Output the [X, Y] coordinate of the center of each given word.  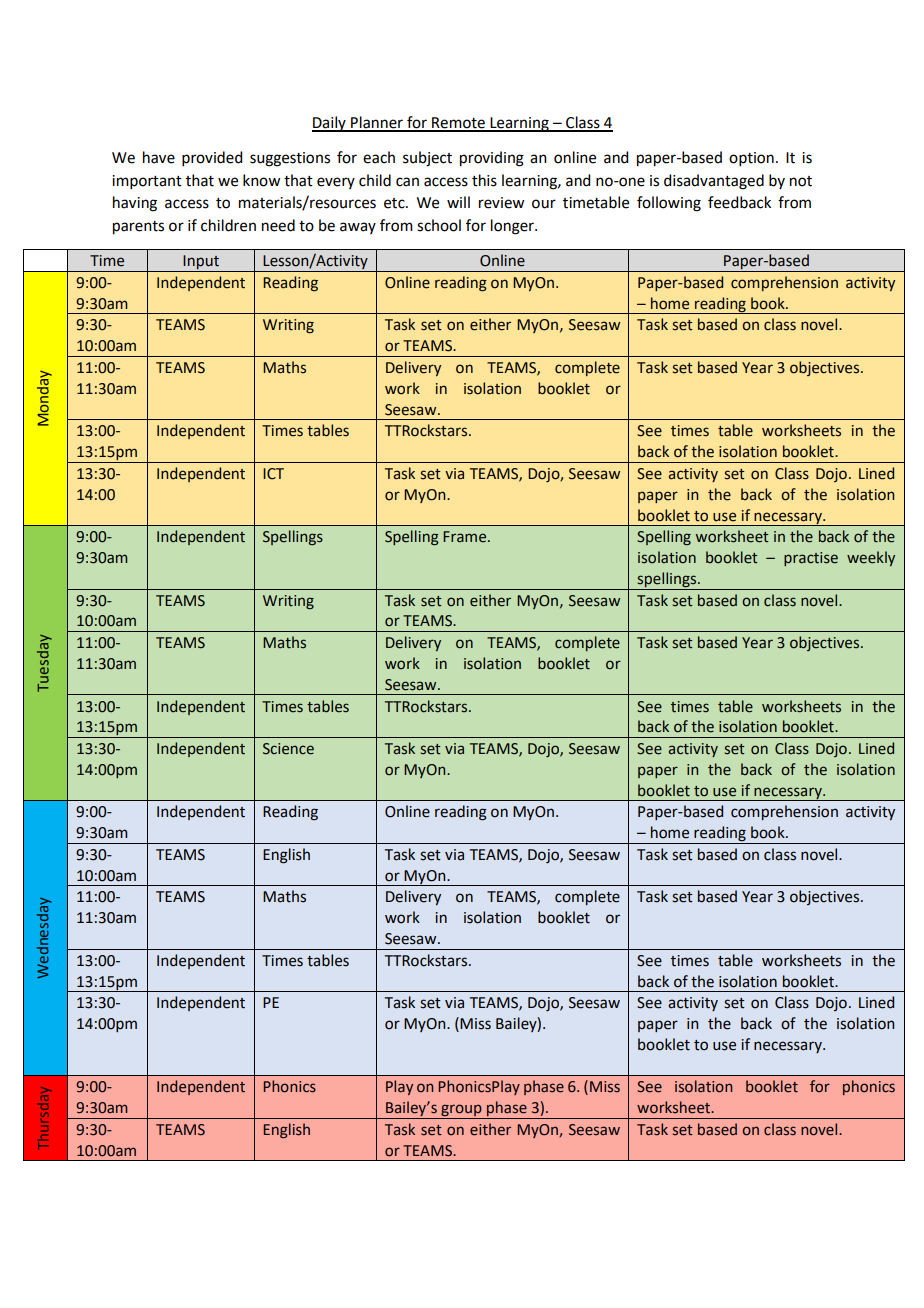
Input [201, 263]
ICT [273, 474]
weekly [871, 558]
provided [212, 158]
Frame [466, 537]
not [801, 181]
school [439, 225]
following [669, 204]
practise [811, 559]
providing [492, 159]
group [461, 1111]
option [751, 159]
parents [138, 228]
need [278, 225]
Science [288, 749]
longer [513, 227]
